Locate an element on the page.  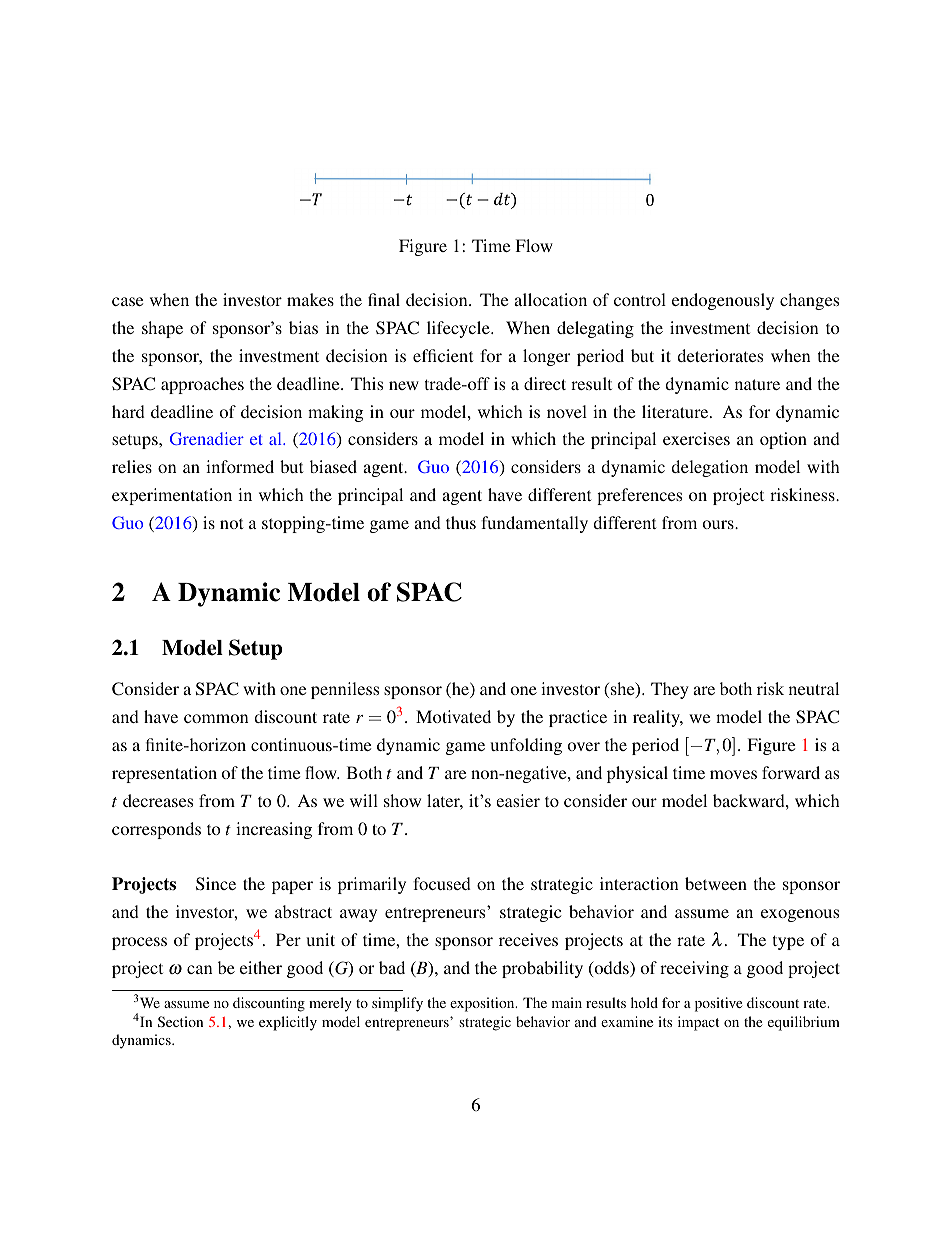
shape is located at coordinates (162, 329).
